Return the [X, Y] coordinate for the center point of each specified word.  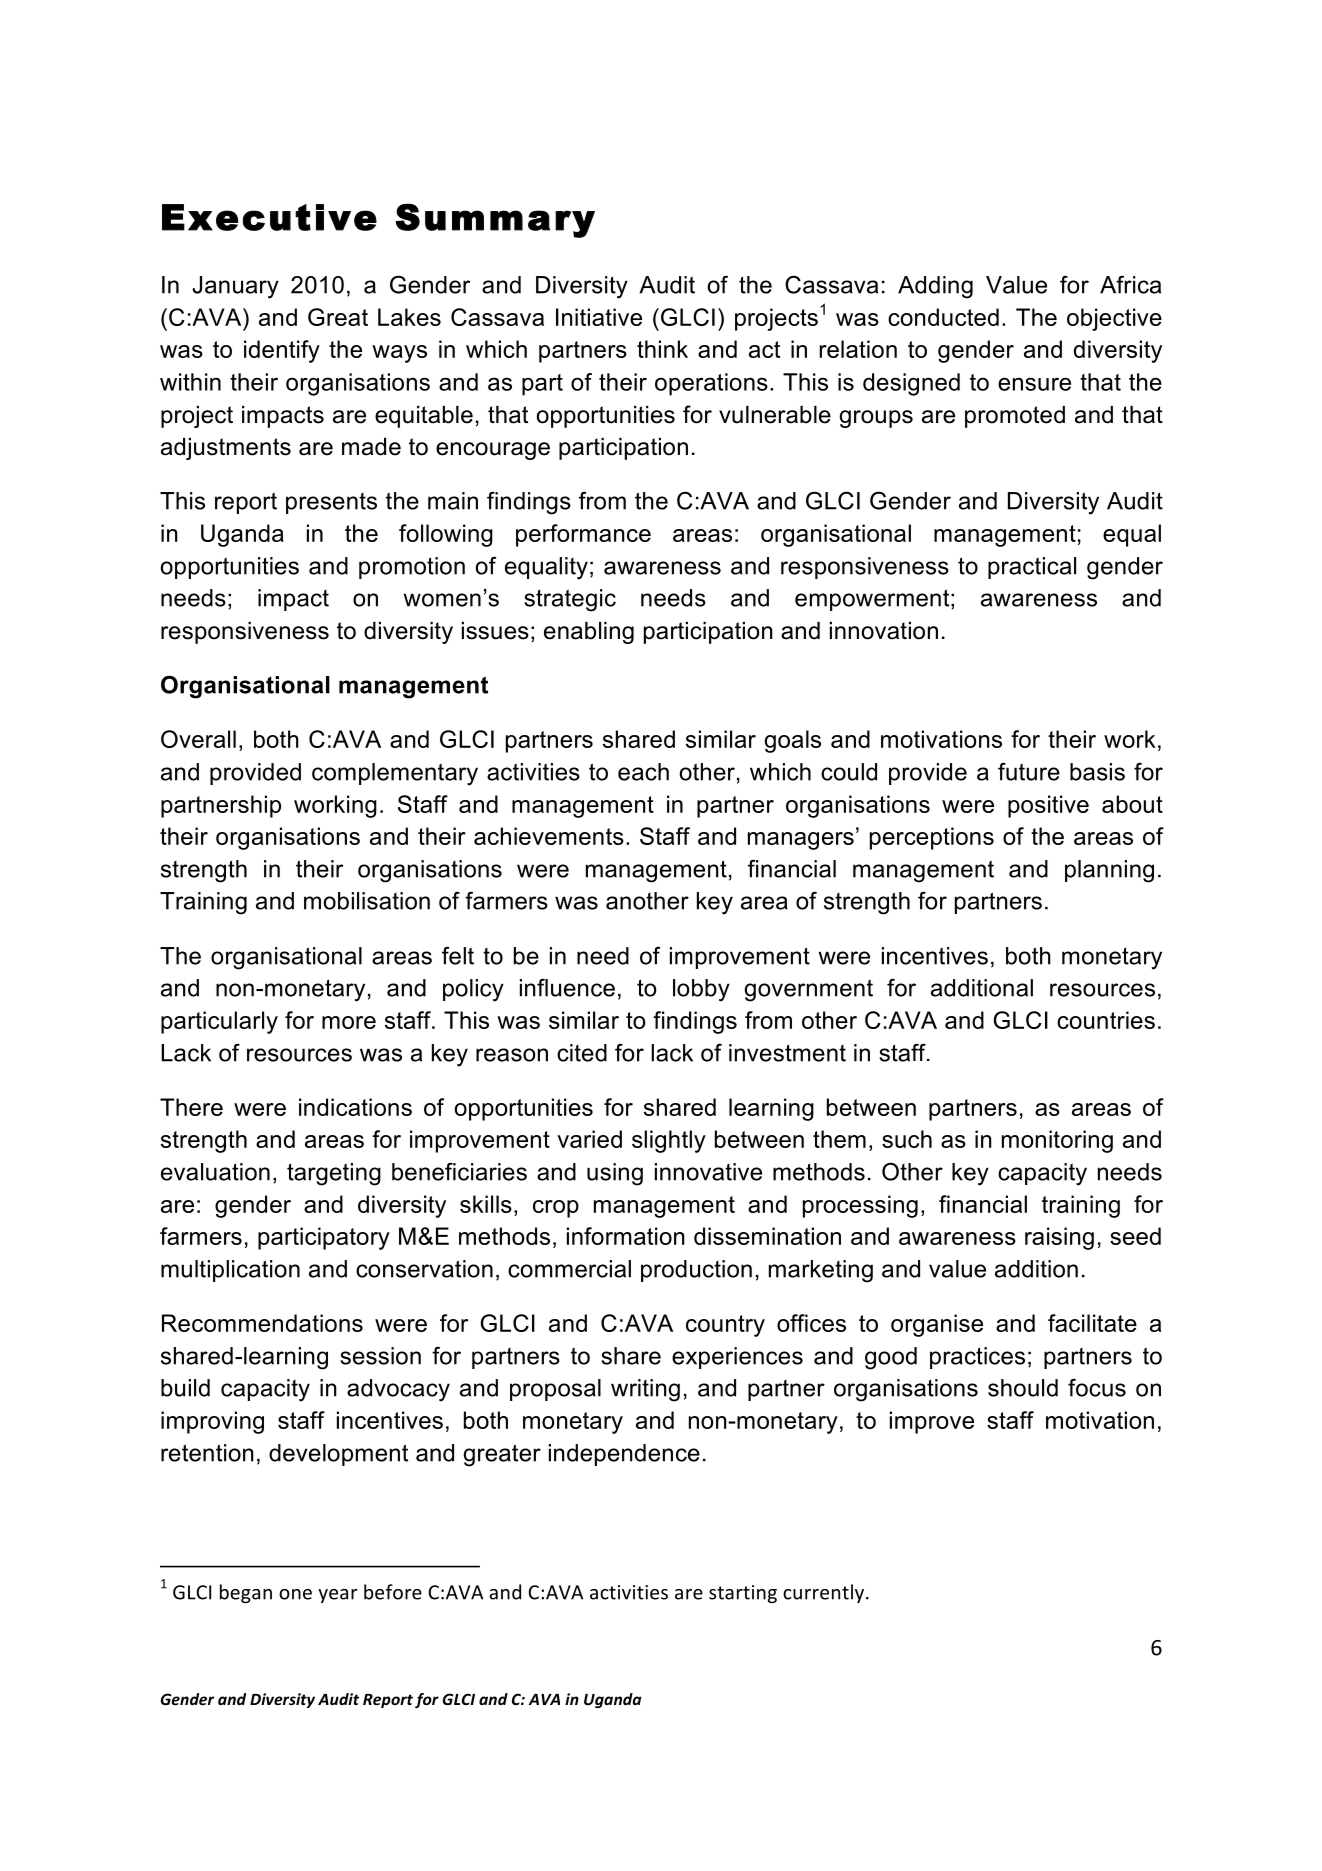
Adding [935, 287]
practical [1032, 568]
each [643, 772]
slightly [669, 1141]
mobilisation [367, 901]
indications [355, 1107]
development [338, 1455]
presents [331, 503]
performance [583, 535]
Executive [269, 217]
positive [1048, 806]
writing [645, 1390]
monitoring [1057, 1141]
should [1023, 1388]
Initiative [599, 317]
